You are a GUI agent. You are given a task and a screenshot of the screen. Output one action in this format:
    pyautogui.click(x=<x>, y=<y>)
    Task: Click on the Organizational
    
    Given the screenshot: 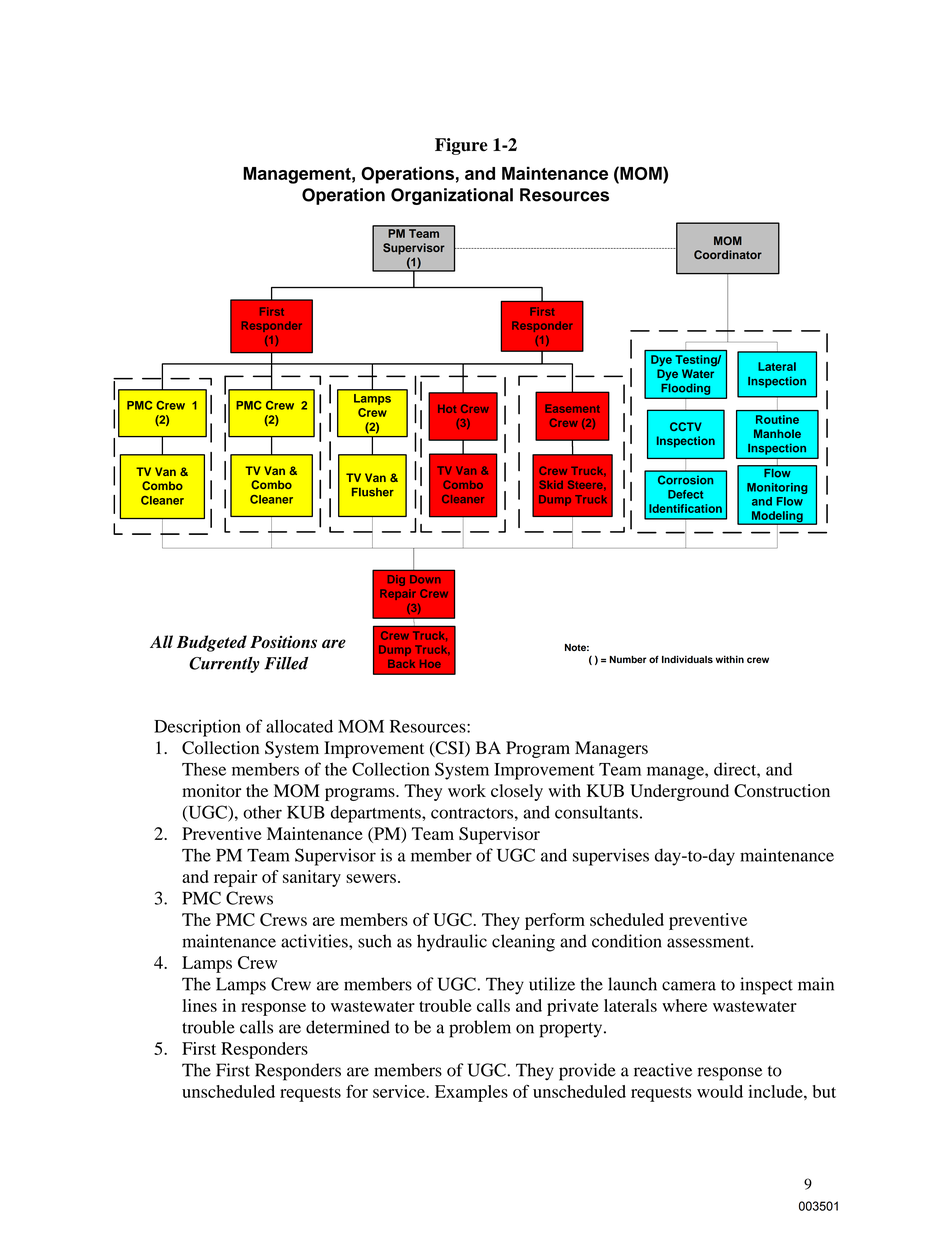 What is the action you would take?
    pyautogui.click(x=452, y=196)
